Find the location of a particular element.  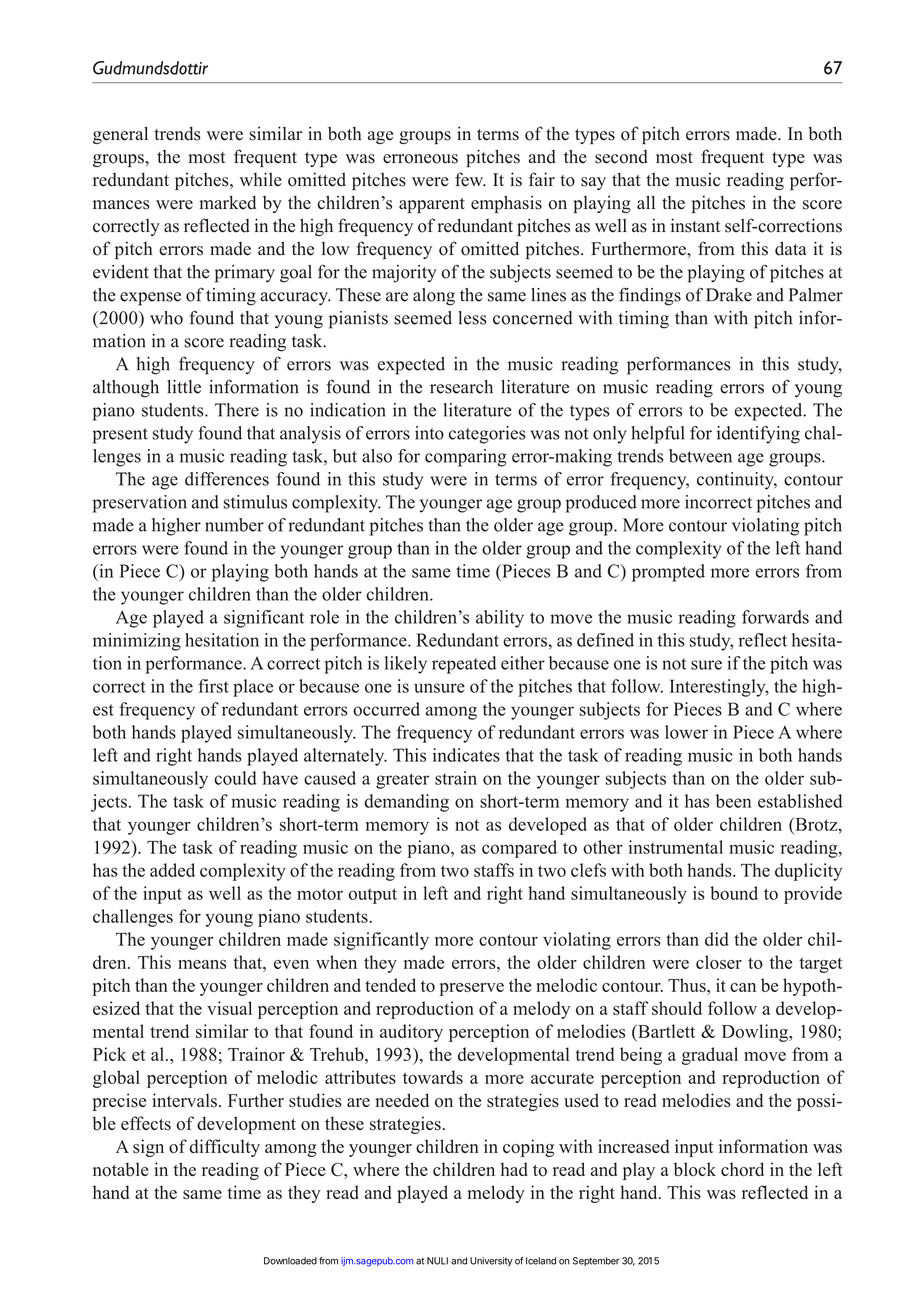

notable is located at coordinates (121, 1169).
